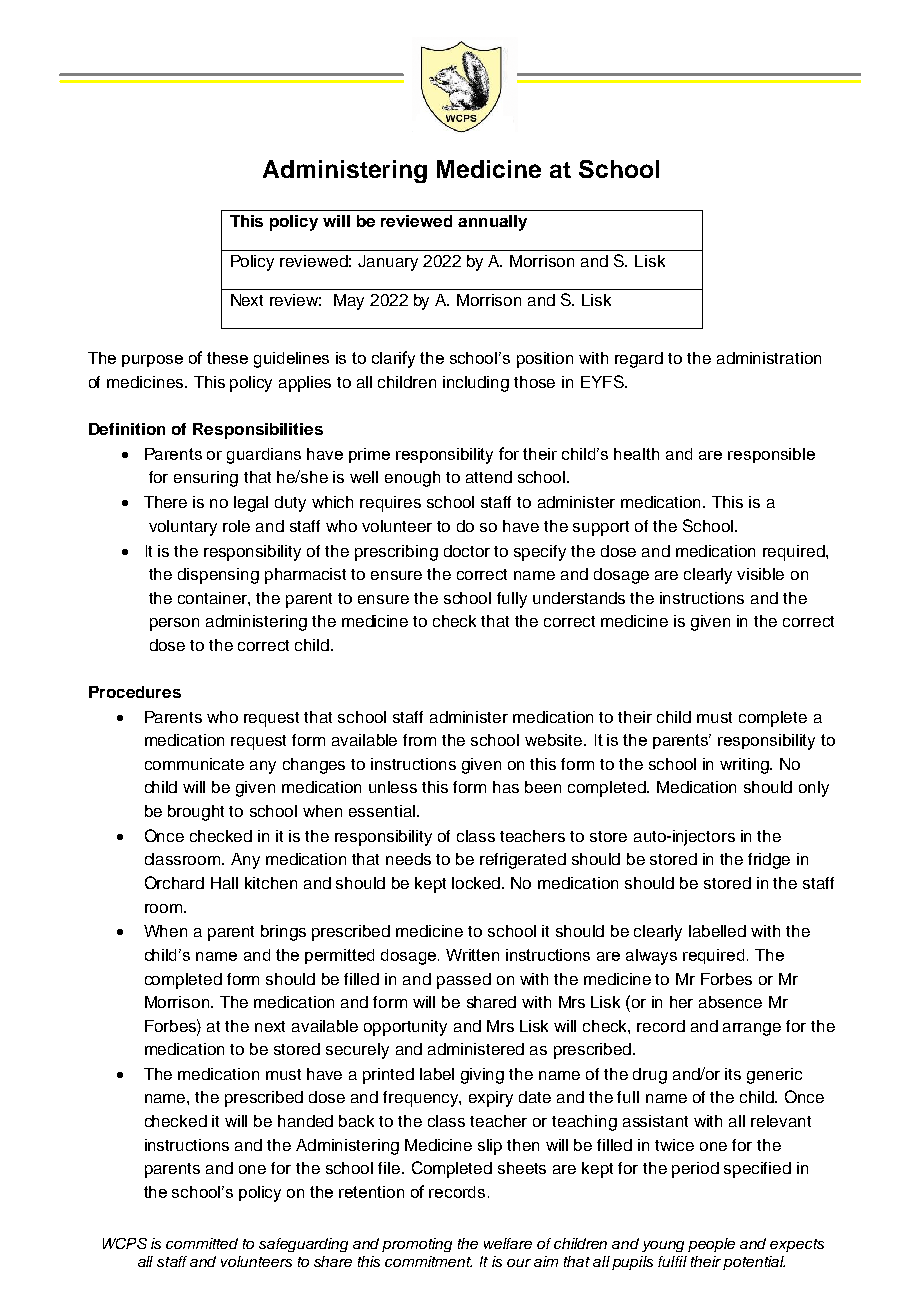 Image resolution: width=924 pixels, height=1308 pixels. What do you see at coordinates (467, 551) in the image?
I see `doctor` at bounding box center [467, 551].
